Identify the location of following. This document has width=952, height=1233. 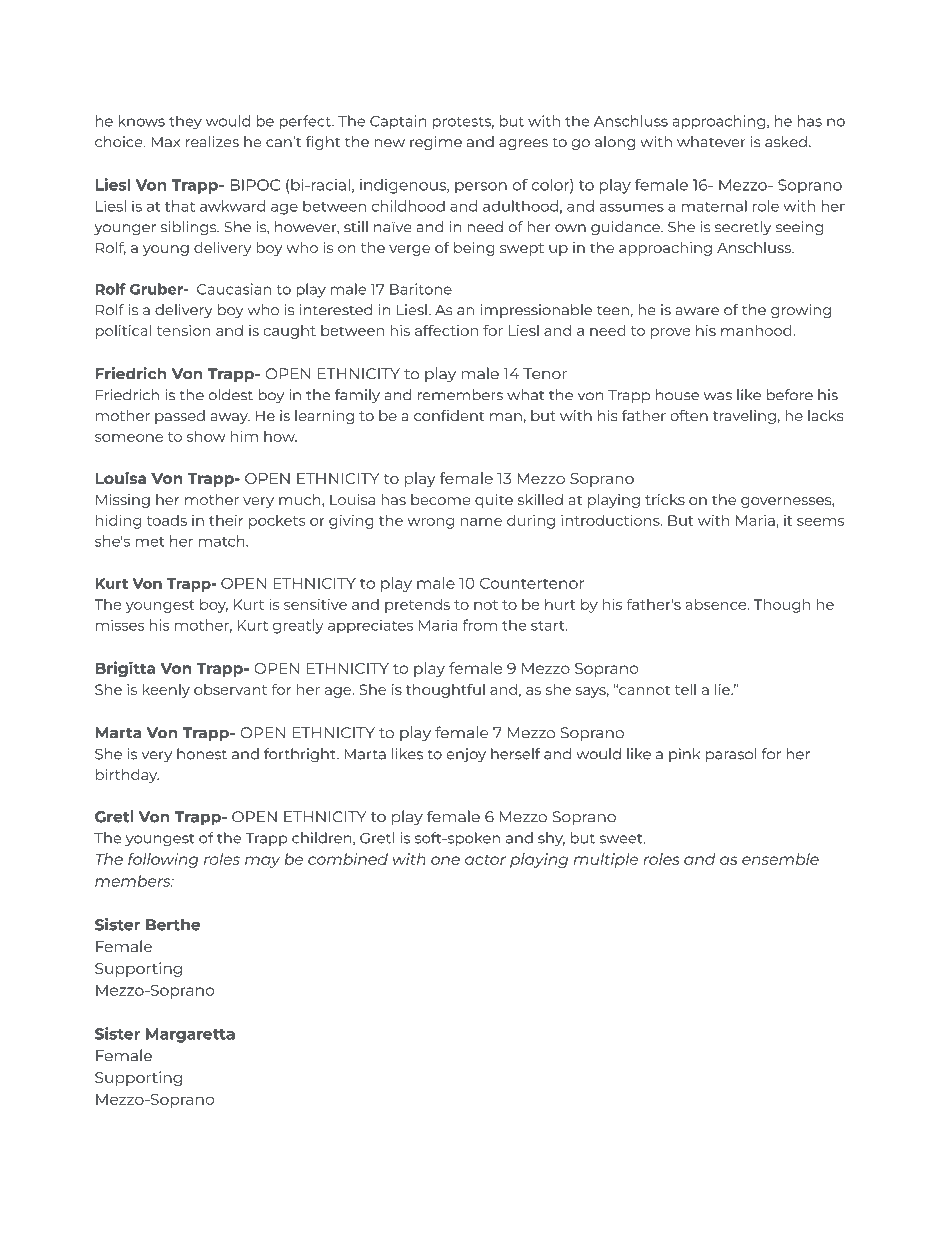
(163, 860).
